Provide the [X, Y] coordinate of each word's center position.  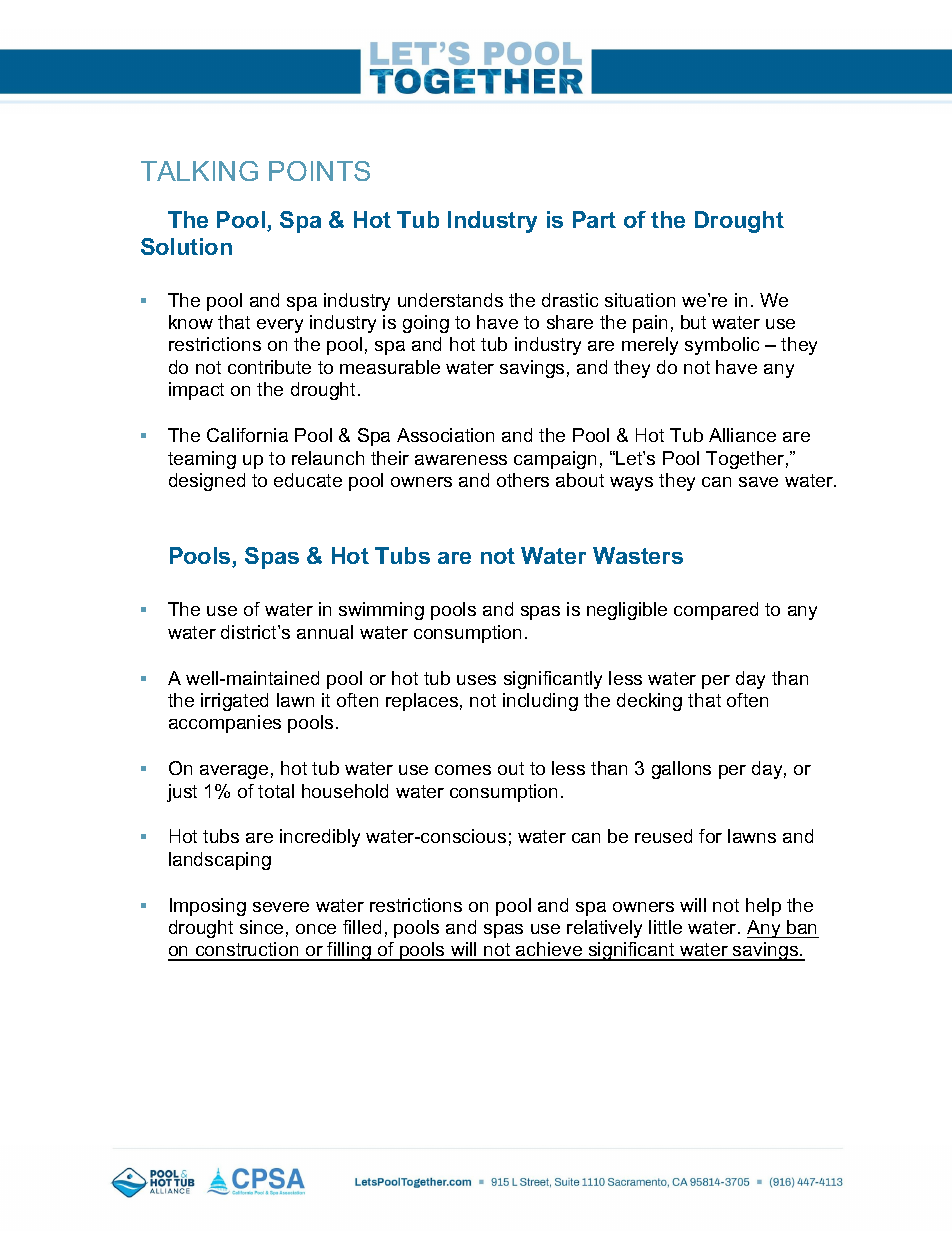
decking [649, 702]
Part [594, 219]
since [261, 927]
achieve [549, 951]
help [763, 907]
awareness [461, 460]
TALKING [199, 171]
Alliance [742, 435]
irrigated [234, 702]
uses [476, 680]
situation [640, 300]
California [247, 435]
